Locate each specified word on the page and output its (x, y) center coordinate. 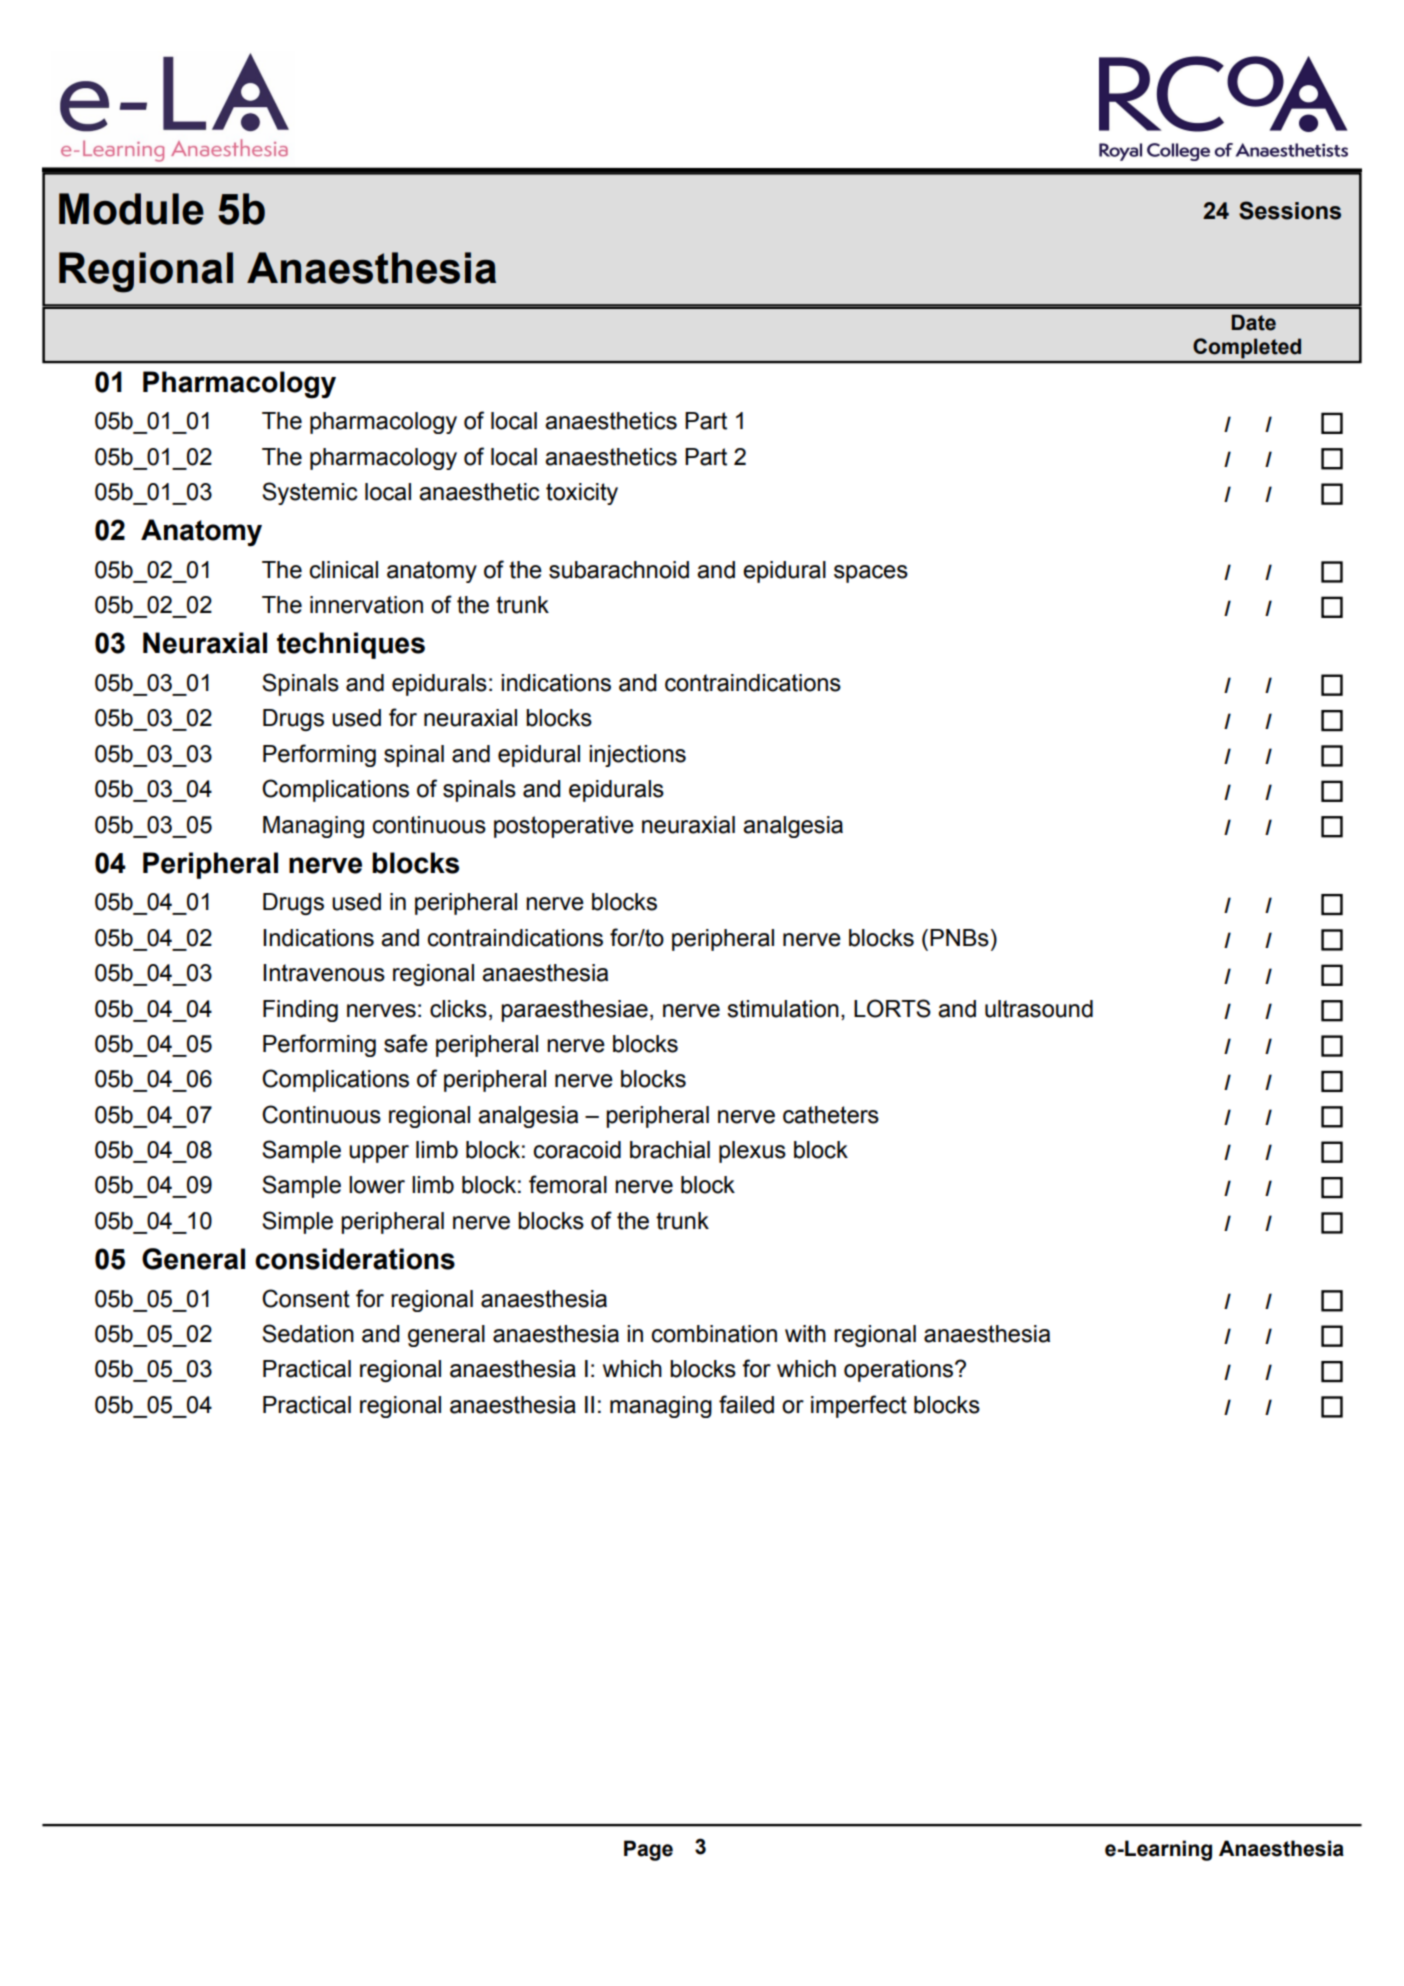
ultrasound (1039, 1009)
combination (714, 1334)
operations (900, 1371)
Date (1253, 322)
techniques (351, 645)
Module (131, 209)
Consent (306, 1298)
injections (637, 756)
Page (648, 1850)
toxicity (582, 494)
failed (746, 1404)
